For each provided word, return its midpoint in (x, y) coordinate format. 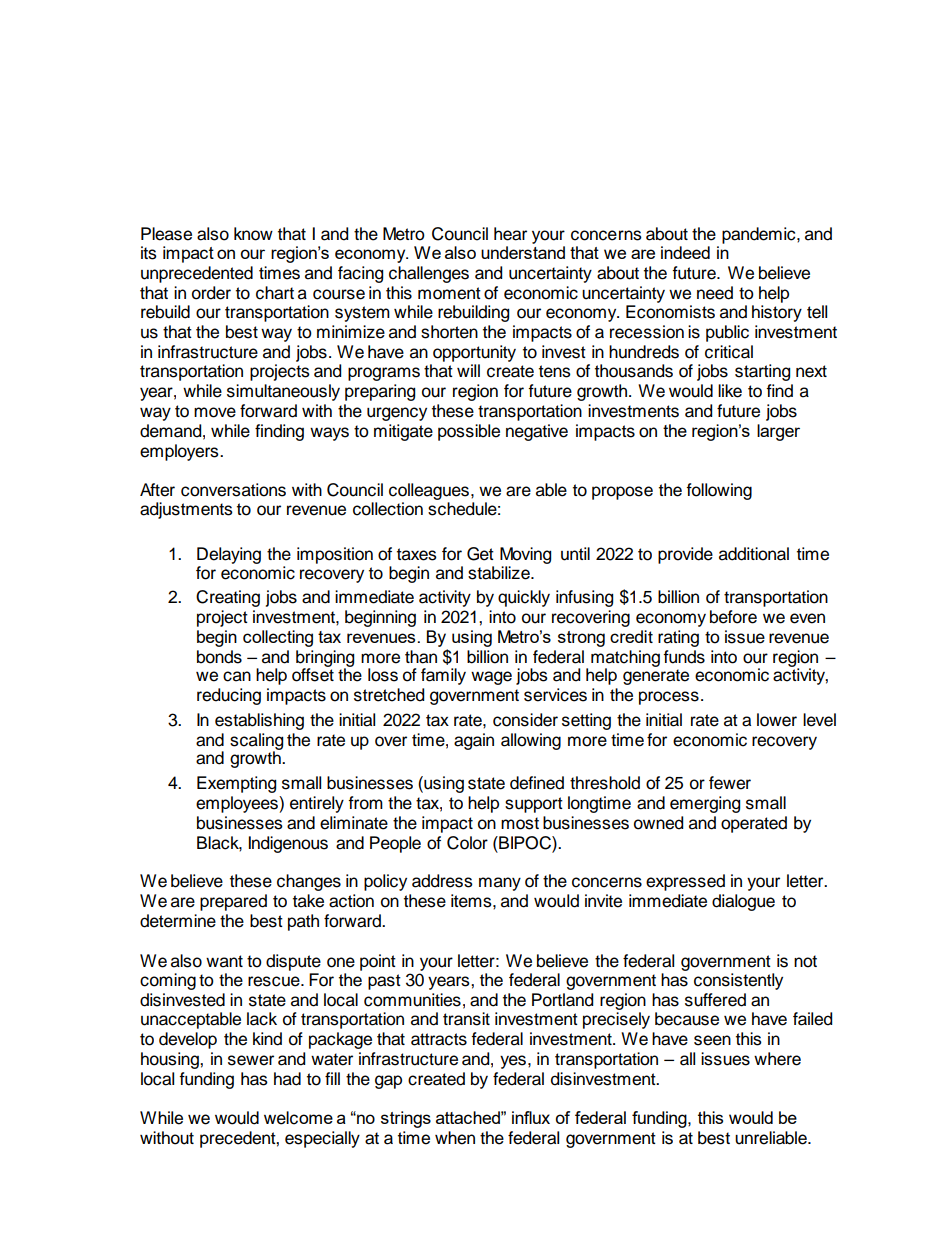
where (777, 1059)
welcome (298, 1118)
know (253, 234)
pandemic (760, 235)
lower (777, 720)
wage (491, 678)
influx (531, 1117)
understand (523, 252)
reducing (229, 696)
